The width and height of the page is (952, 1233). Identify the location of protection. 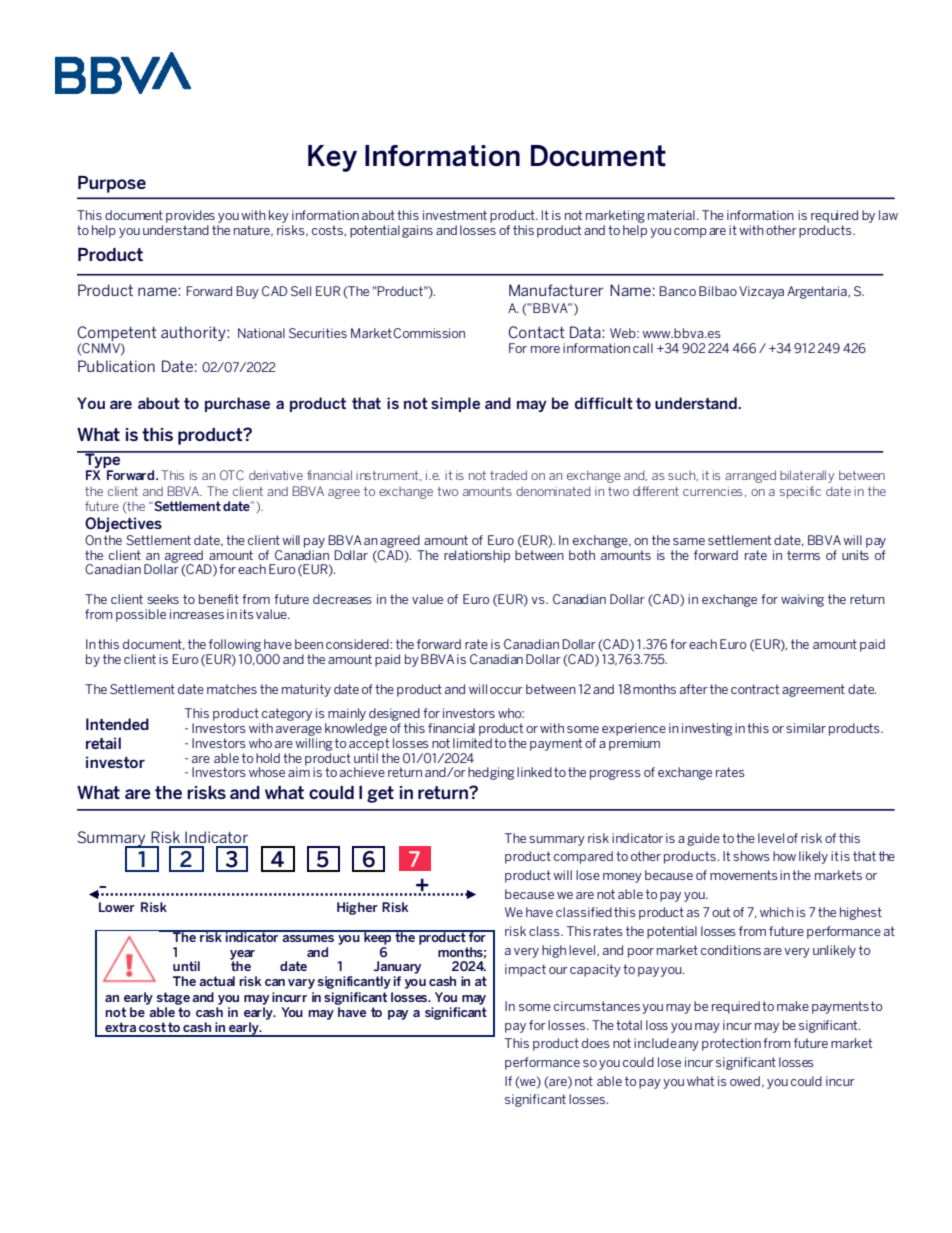
(731, 1044).
